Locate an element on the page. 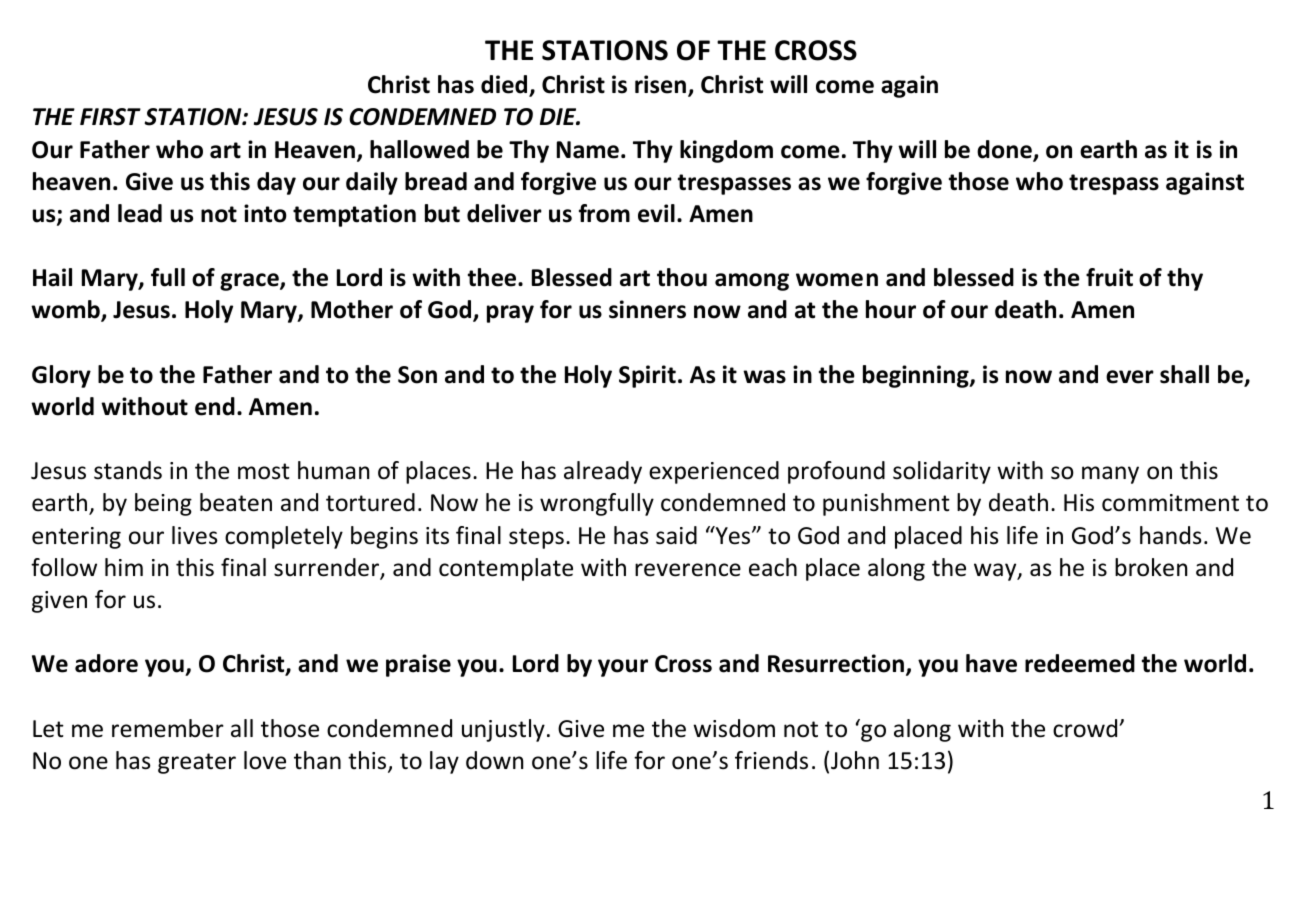  risen is located at coordinates (660, 84).
